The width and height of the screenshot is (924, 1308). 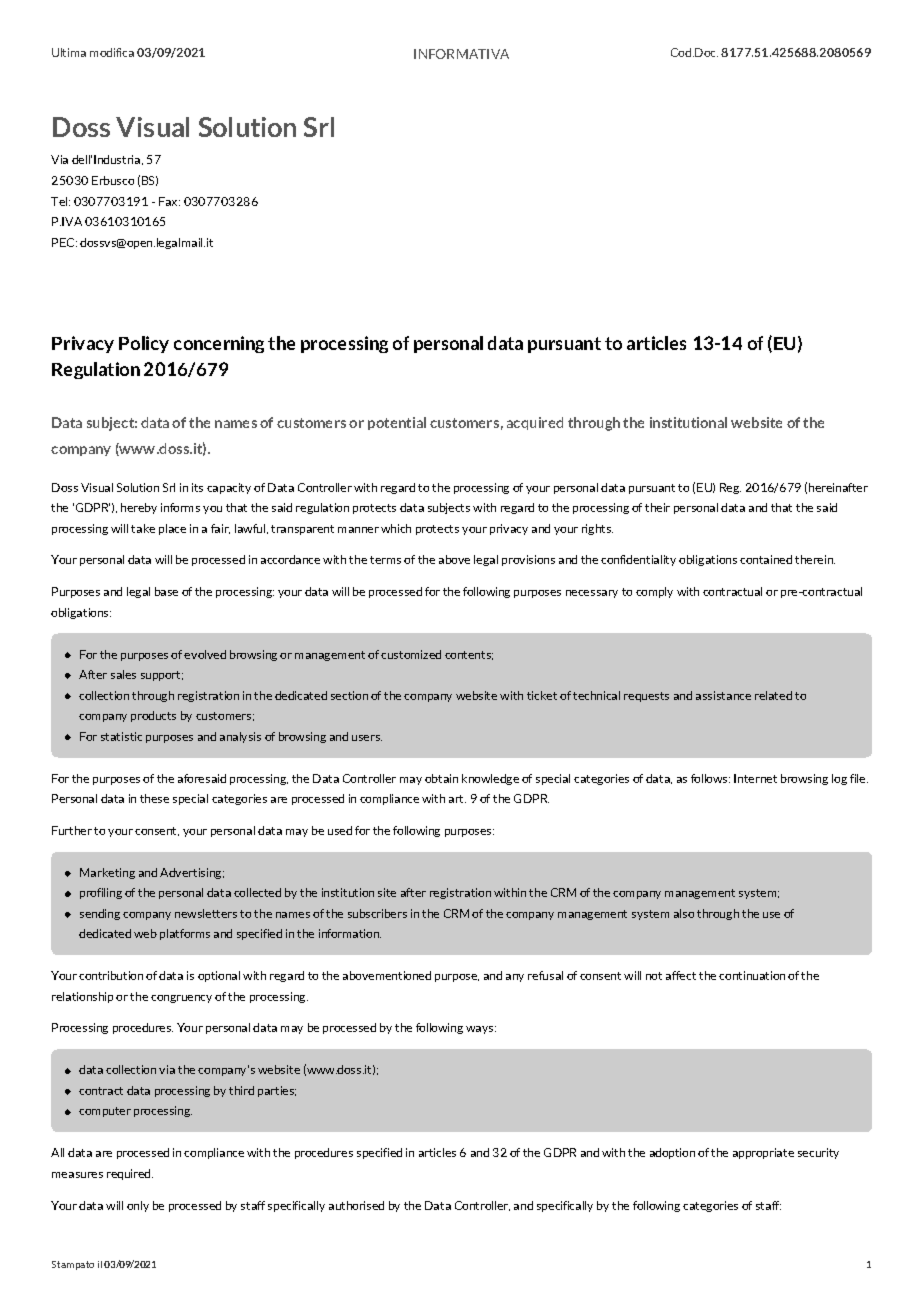 What do you see at coordinates (773, 695) in the screenshot?
I see `related` at bounding box center [773, 695].
